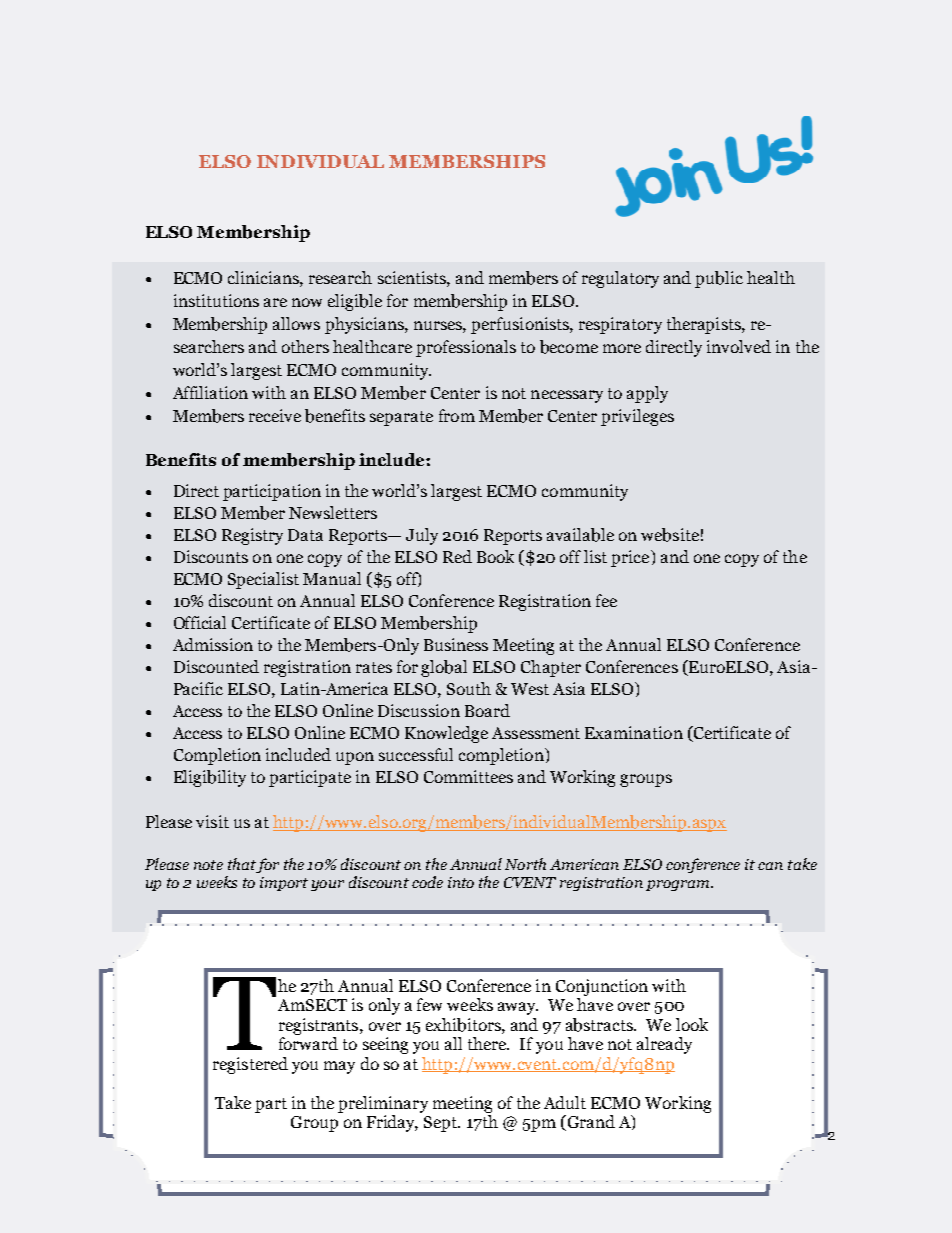 Image resolution: width=952 pixels, height=1233 pixels. Describe the element at coordinates (284, 884) in the screenshot. I see `import` at that location.
